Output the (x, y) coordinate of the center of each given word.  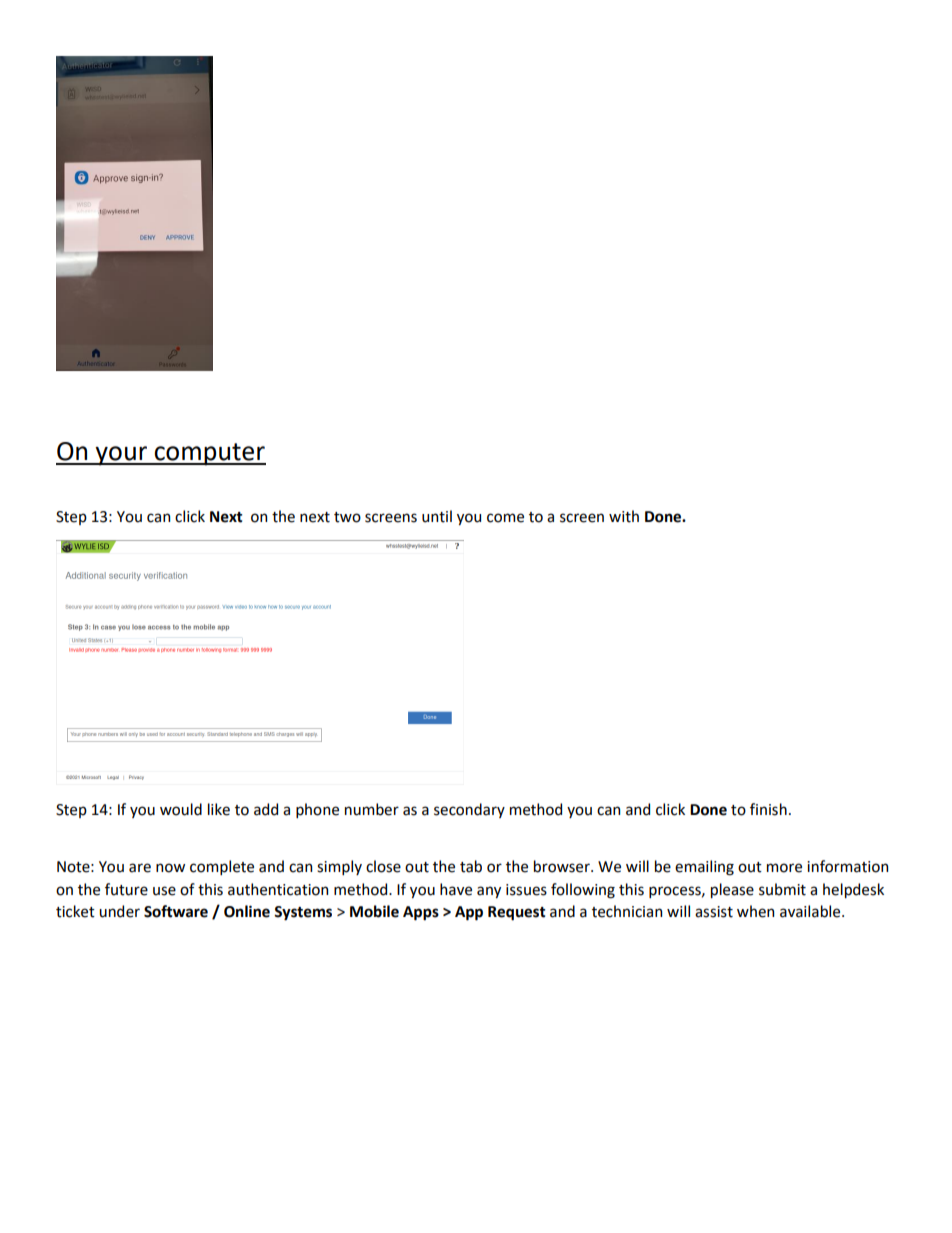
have (456, 889)
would (181, 809)
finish (768, 809)
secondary (469, 810)
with (624, 516)
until (437, 516)
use (164, 891)
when (755, 911)
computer (209, 454)
